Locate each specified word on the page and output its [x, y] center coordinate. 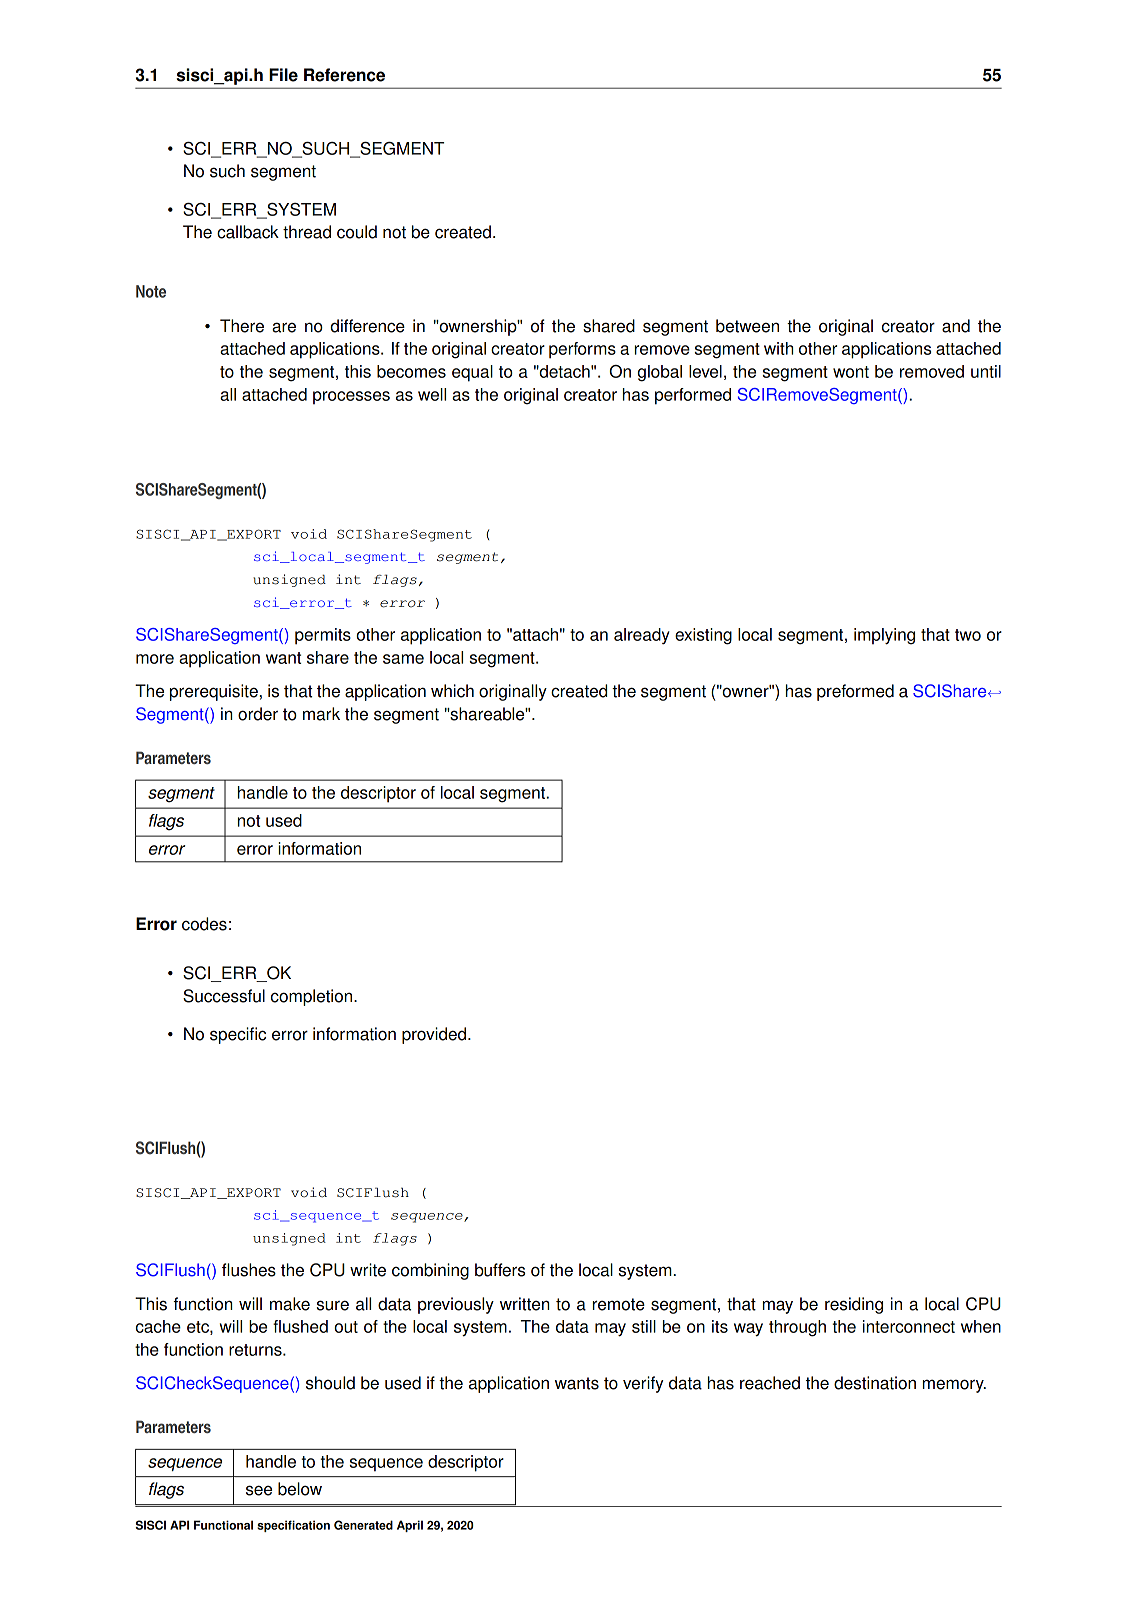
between [747, 326]
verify [643, 1384]
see [259, 1490]
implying [884, 636]
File [283, 75]
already [642, 636]
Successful [224, 996]
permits [323, 636]
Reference [344, 75]
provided [435, 1035]
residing [854, 1305]
